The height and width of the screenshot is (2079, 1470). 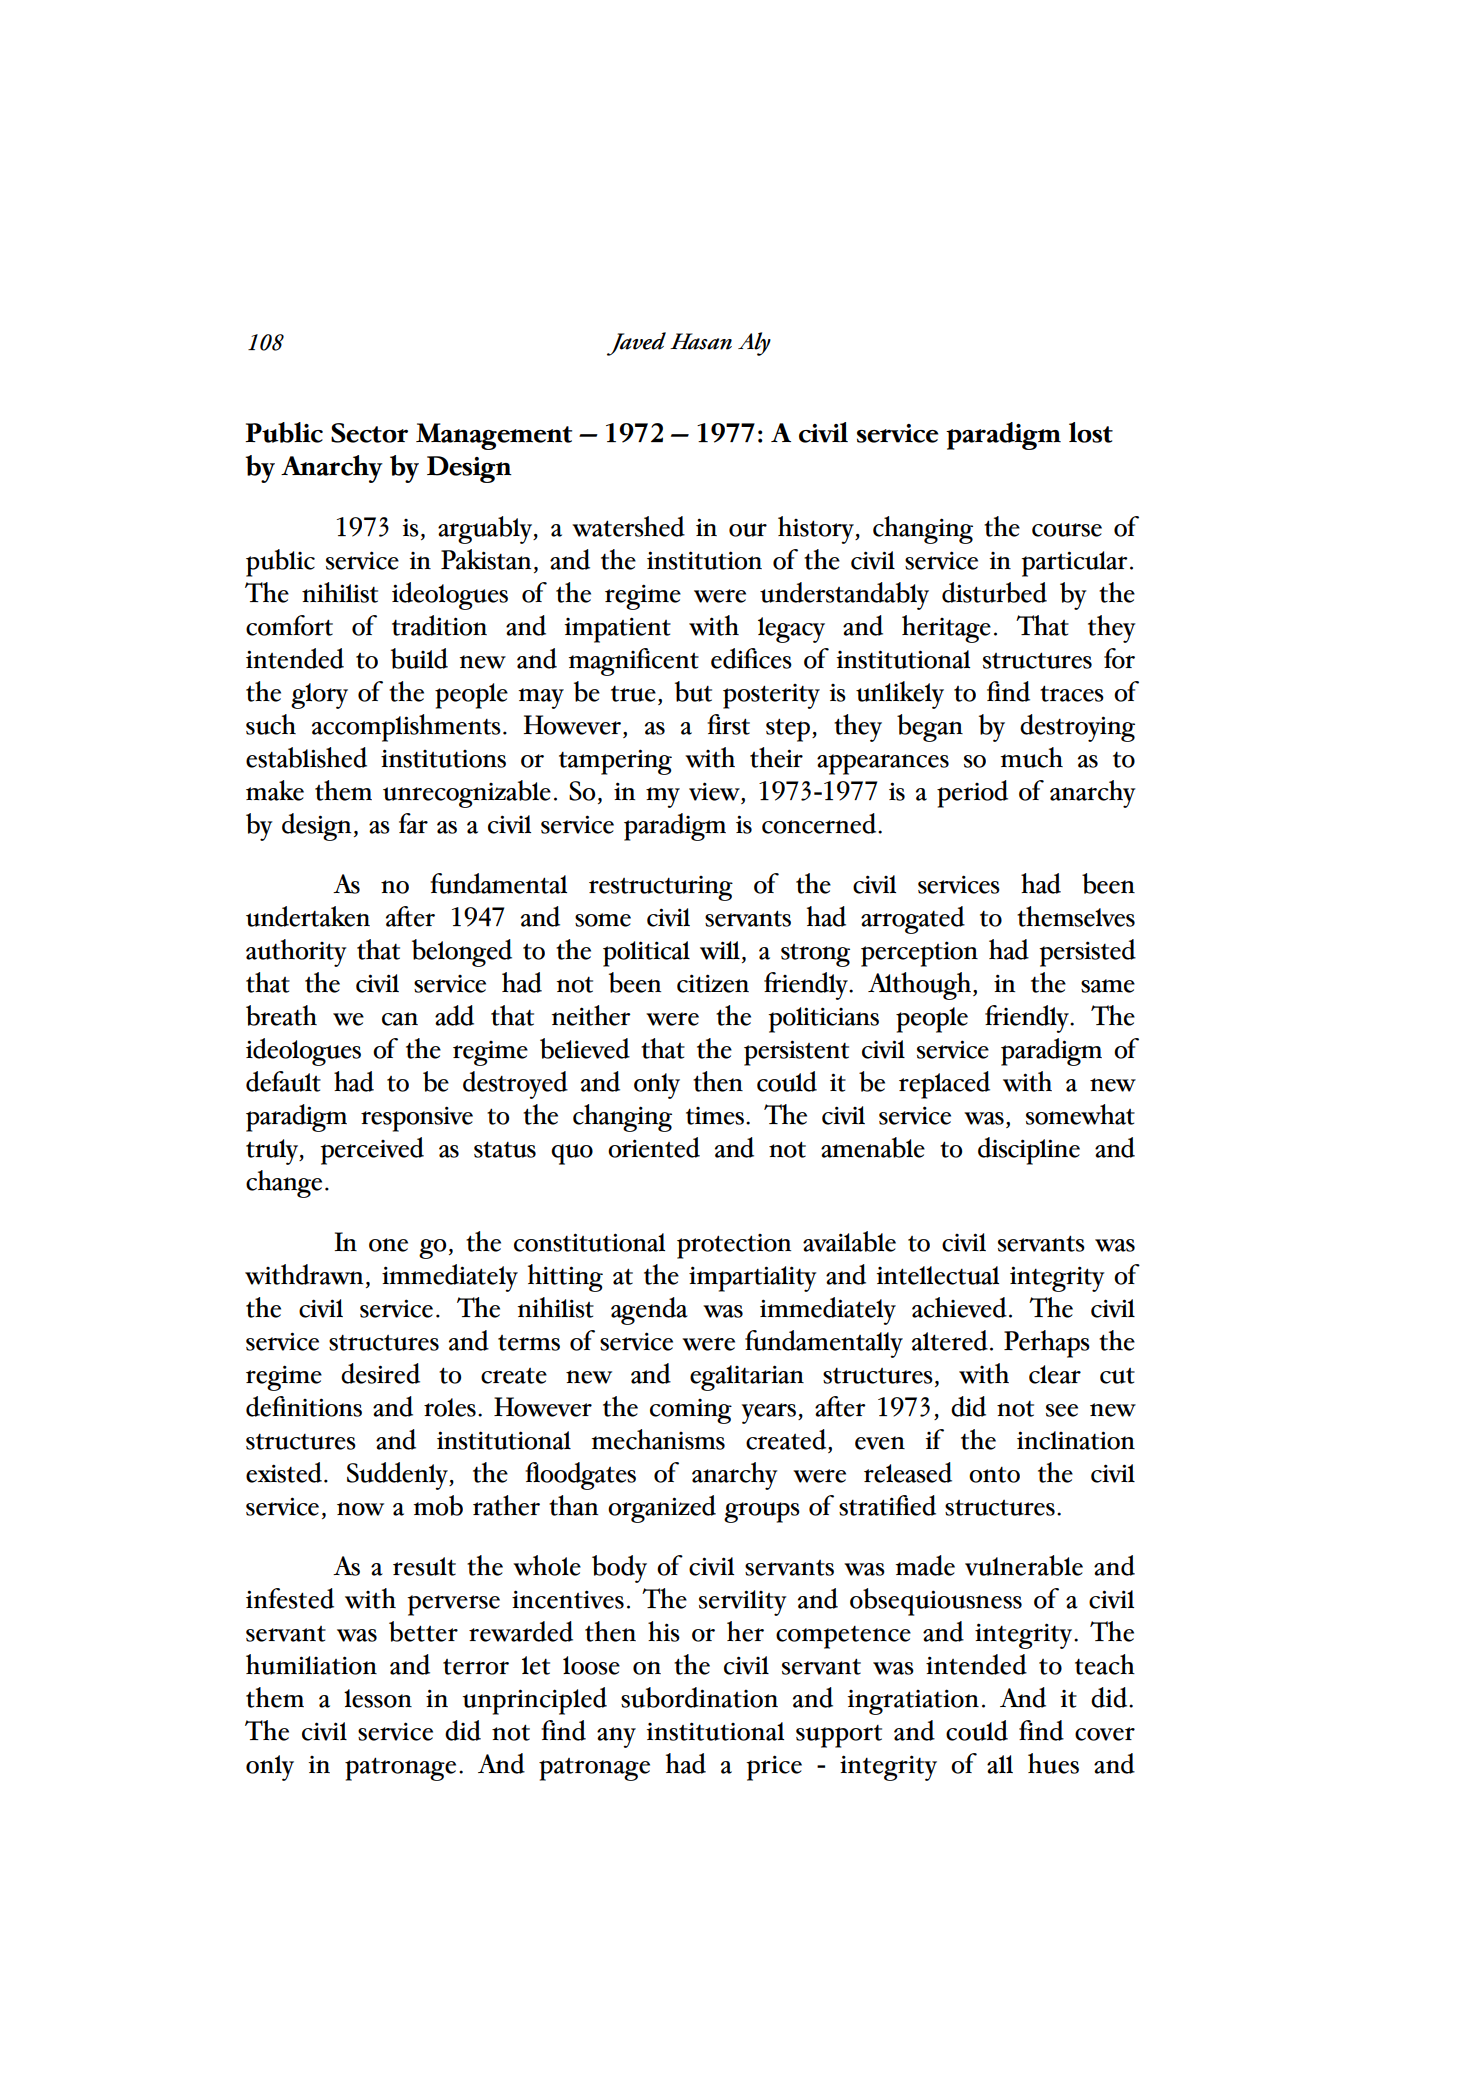 What do you see at coordinates (369, 433) in the screenshot?
I see `Sector` at bounding box center [369, 433].
